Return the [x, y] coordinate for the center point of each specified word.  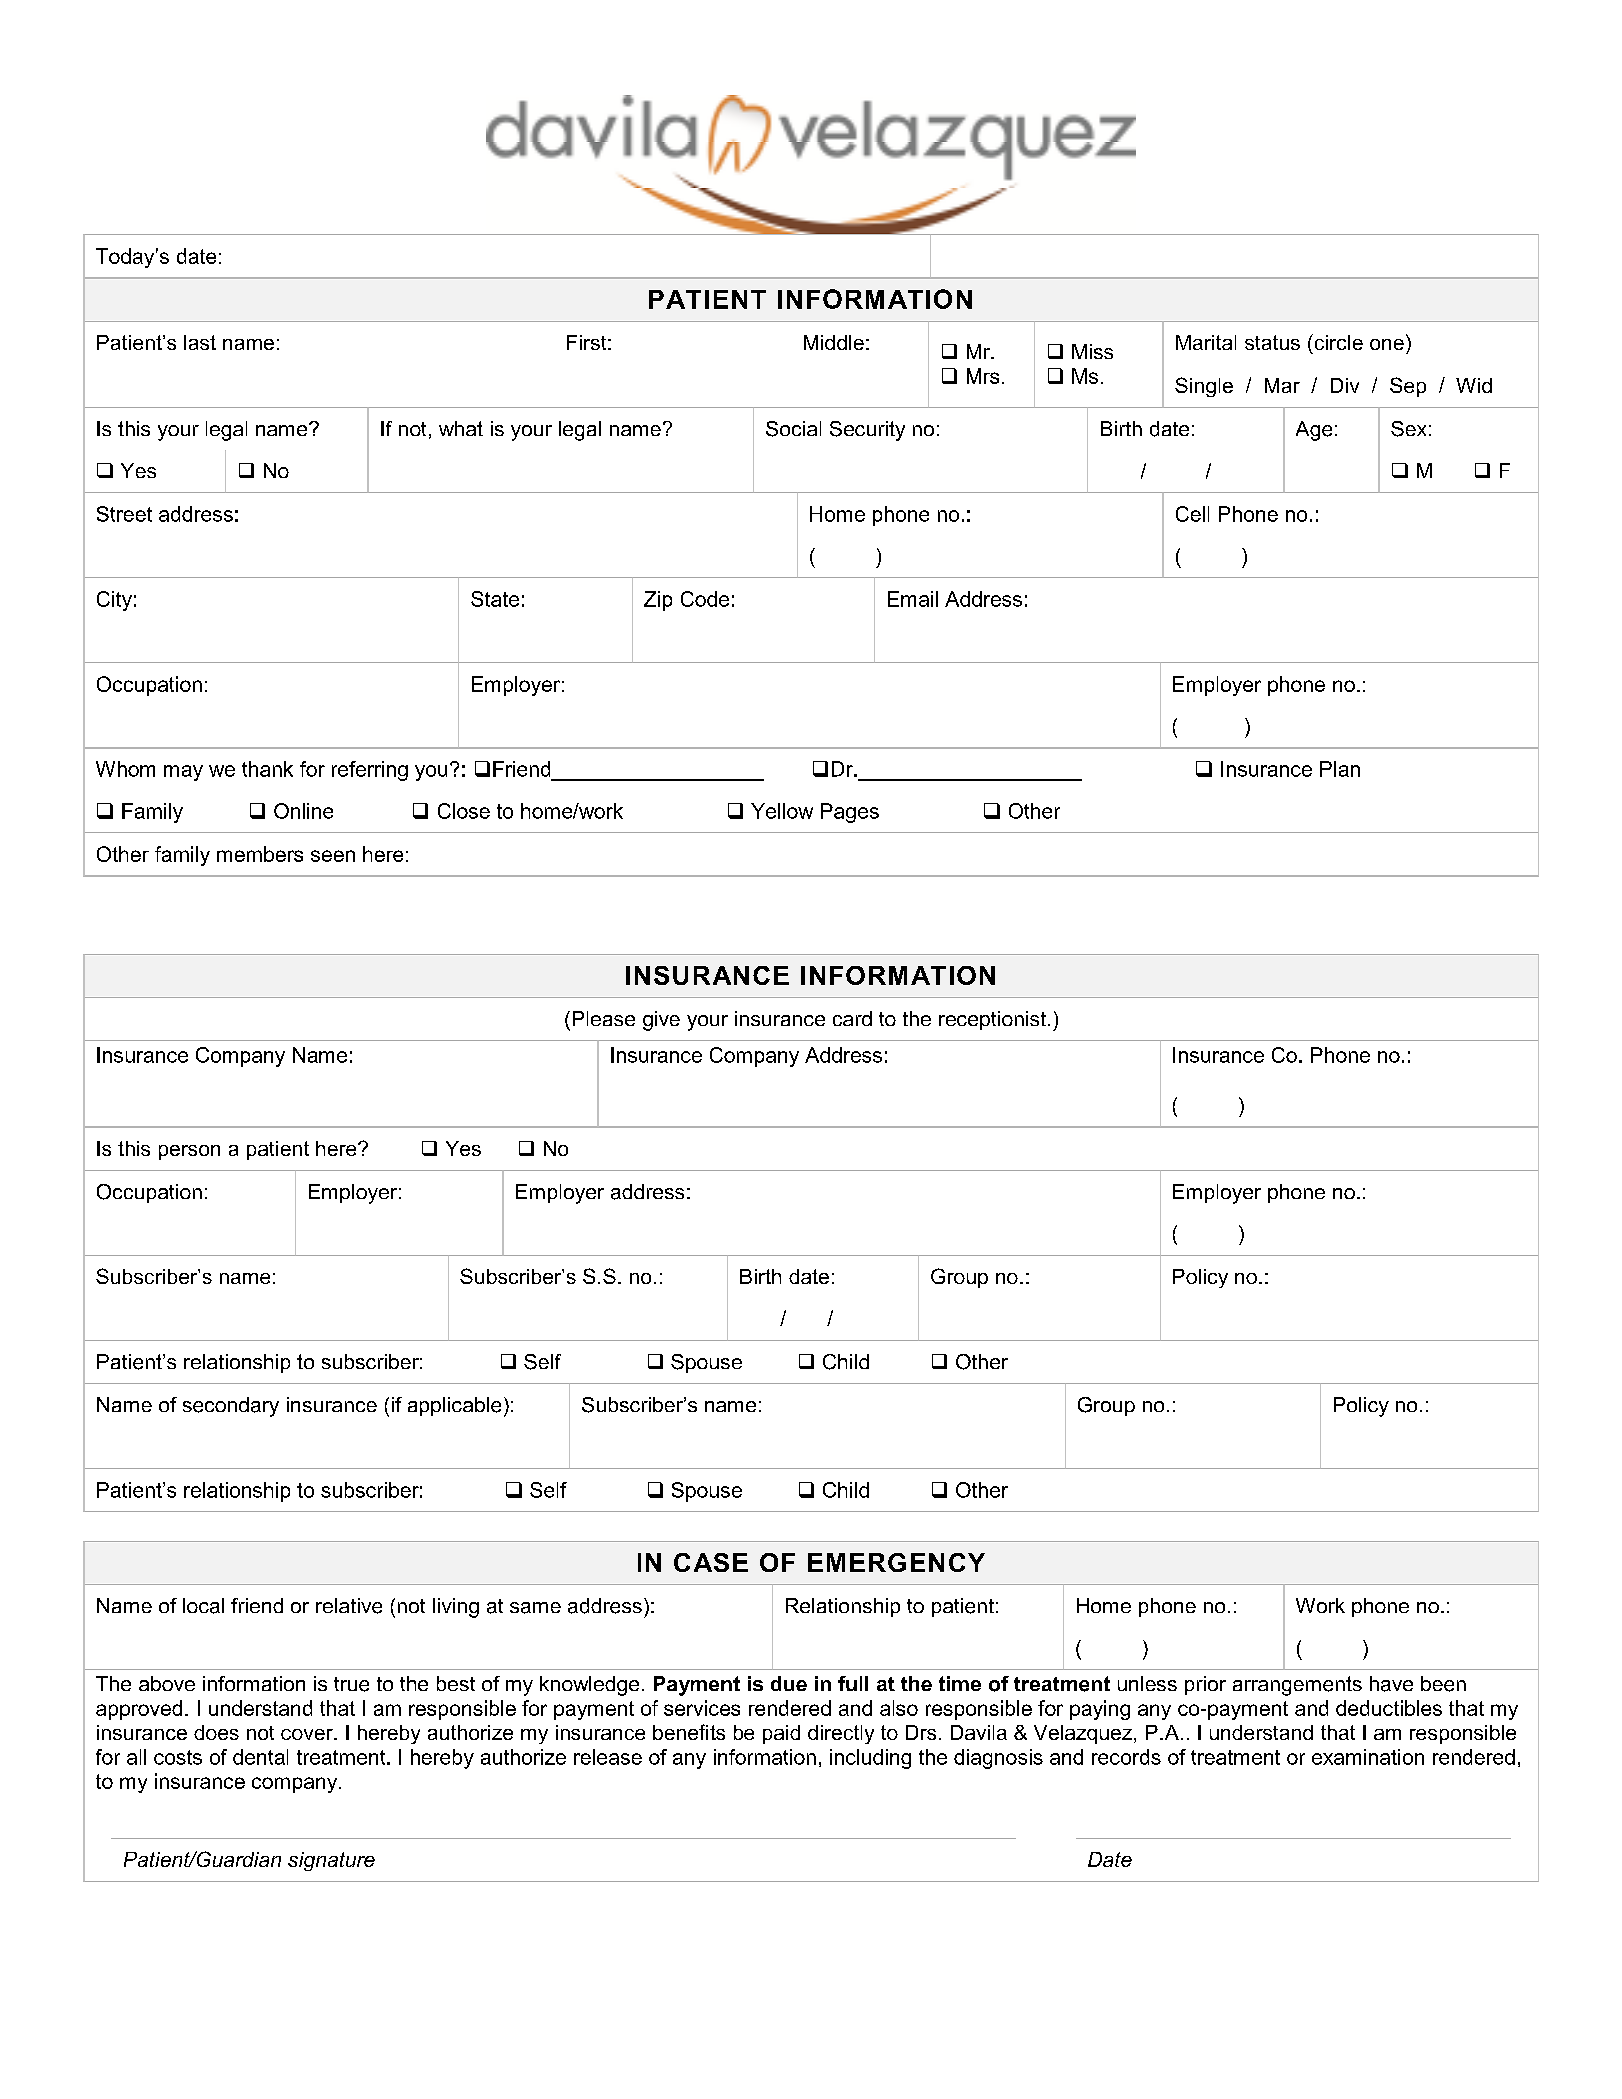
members [260, 854]
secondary [231, 1407]
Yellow [782, 811]
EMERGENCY [896, 1562]
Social [793, 429]
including [870, 1759]
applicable [454, 1406]
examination [1368, 1757]
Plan [1340, 769]
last [200, 342]
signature [331, 1861]
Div [1345, 385]
